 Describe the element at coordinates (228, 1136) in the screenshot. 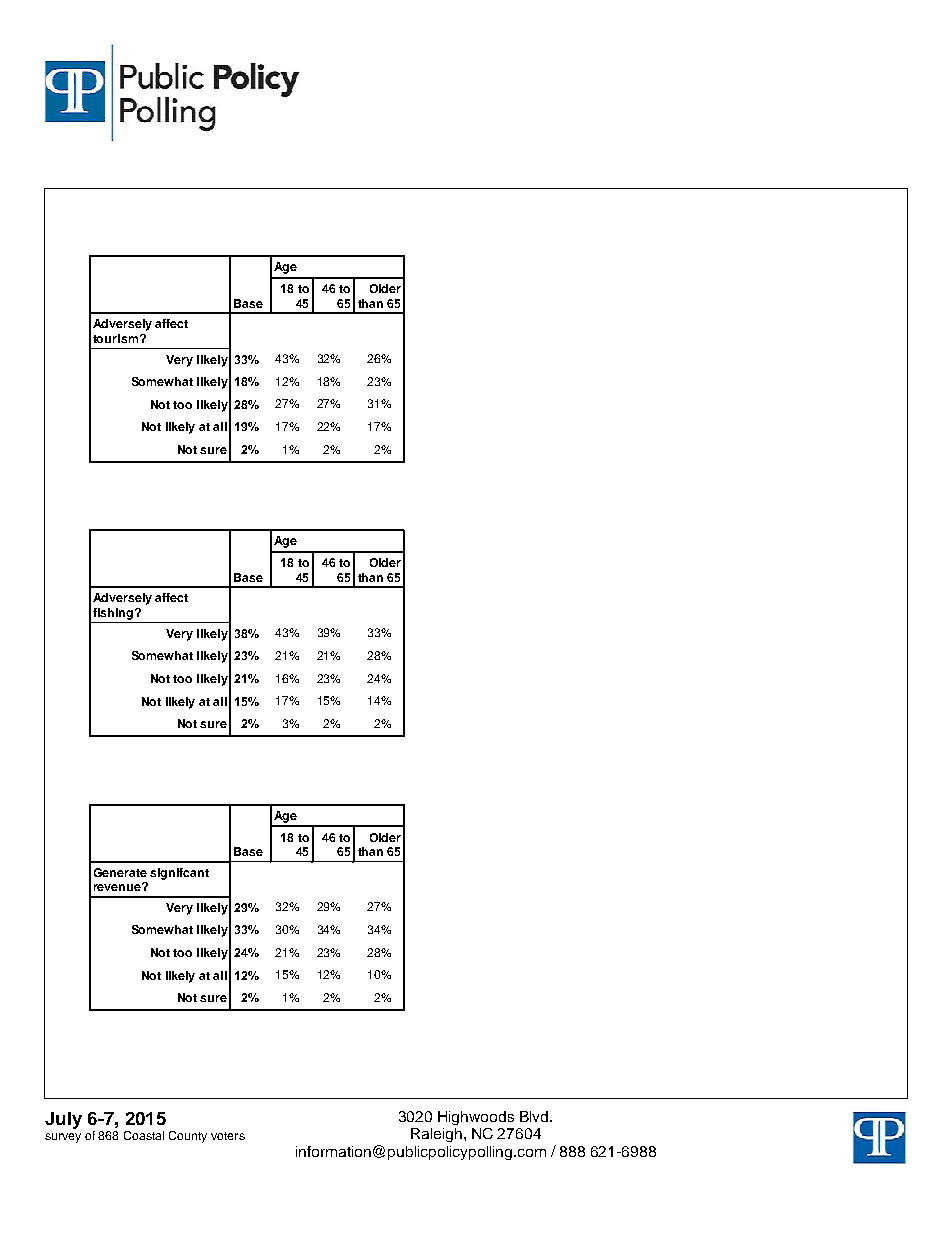

I see `voters` at that location.
